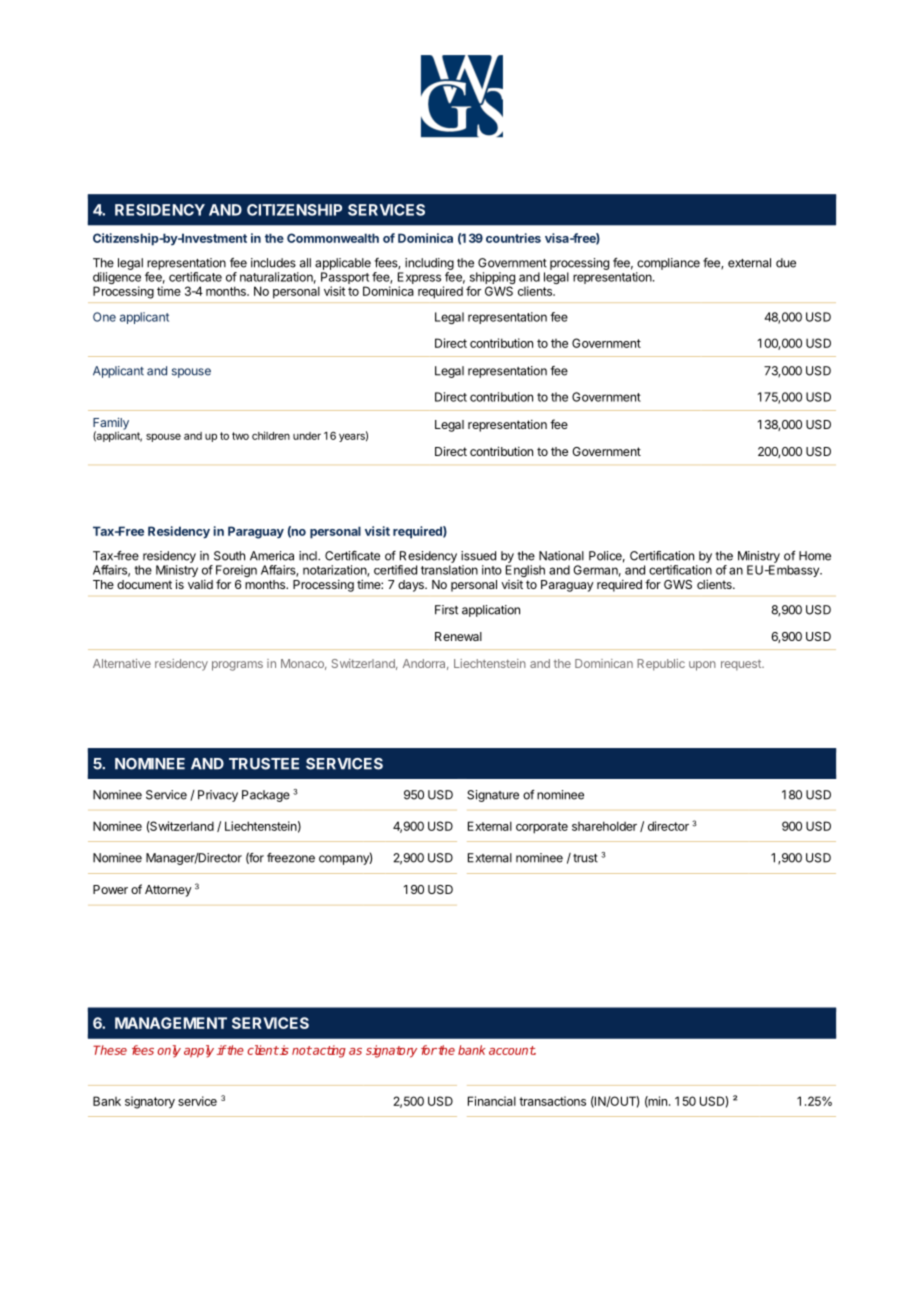 The image size is (924, 1307). Describe the element at coordinates (786, 263) in the image. I see `due` at that location.
